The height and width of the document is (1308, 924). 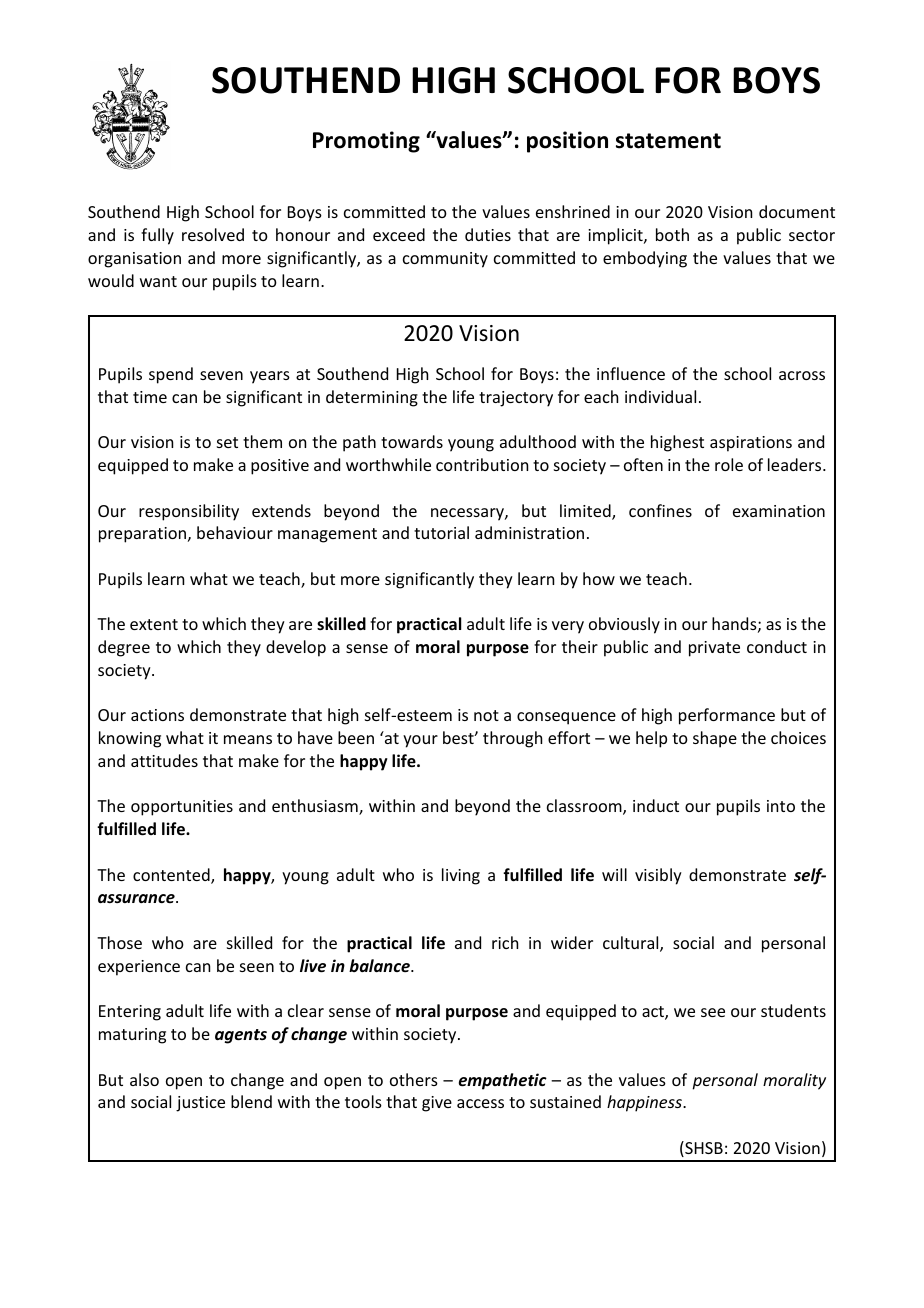 What do you see at coordinates (213, 234) in the document?
I see `resolved` at bounding box center [213, 234].
